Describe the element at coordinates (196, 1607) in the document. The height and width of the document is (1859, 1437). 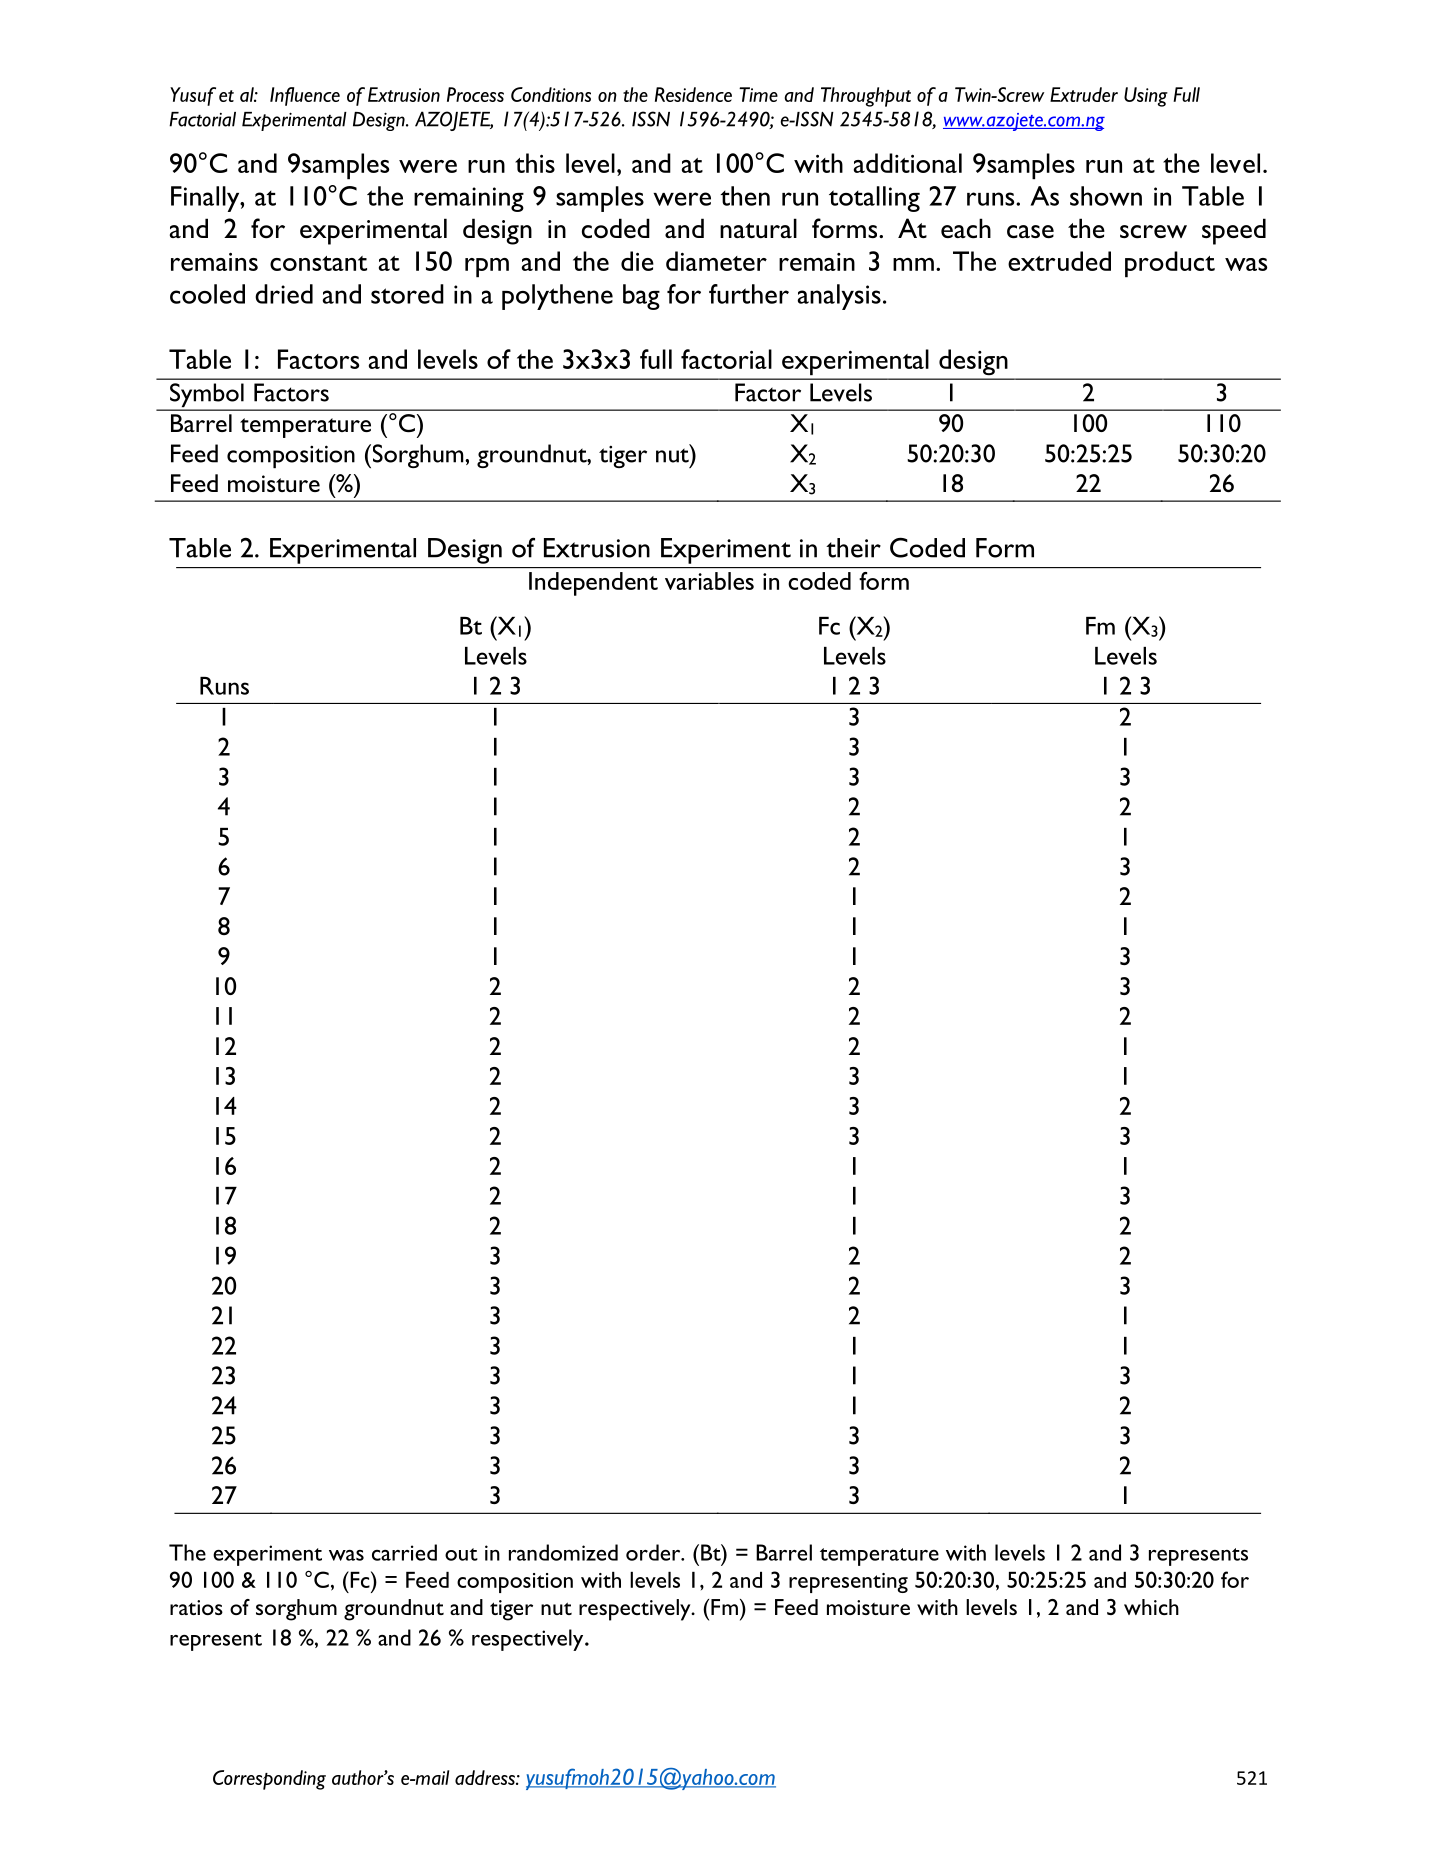
I see `ratios` at that location.
